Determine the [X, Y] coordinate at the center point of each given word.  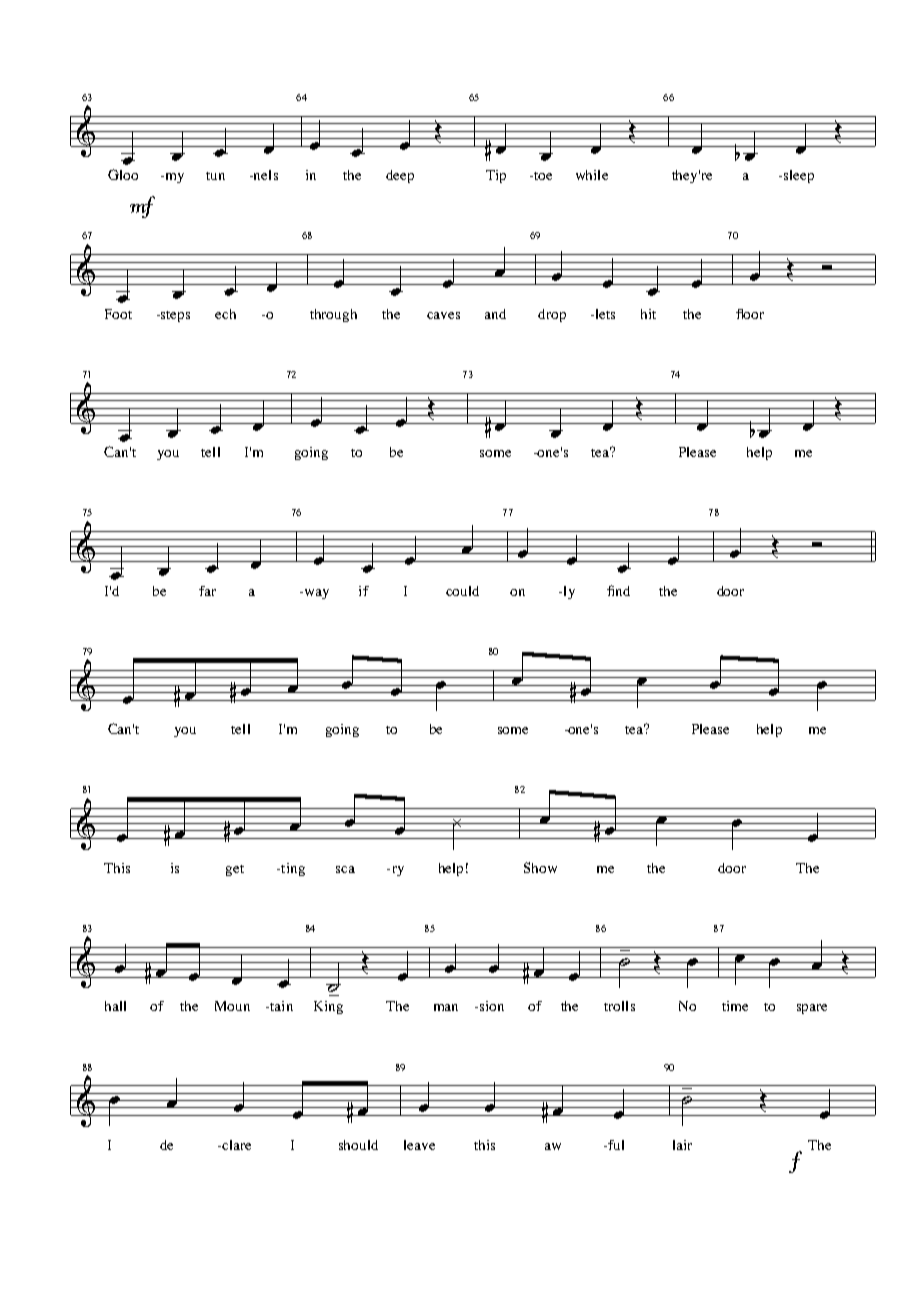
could [462, 591]
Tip [496, 176]
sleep [799, 176]
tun [215, 176]
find [618, 590]
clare [235, 1145]
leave [419, 1145]
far [207, 591]
